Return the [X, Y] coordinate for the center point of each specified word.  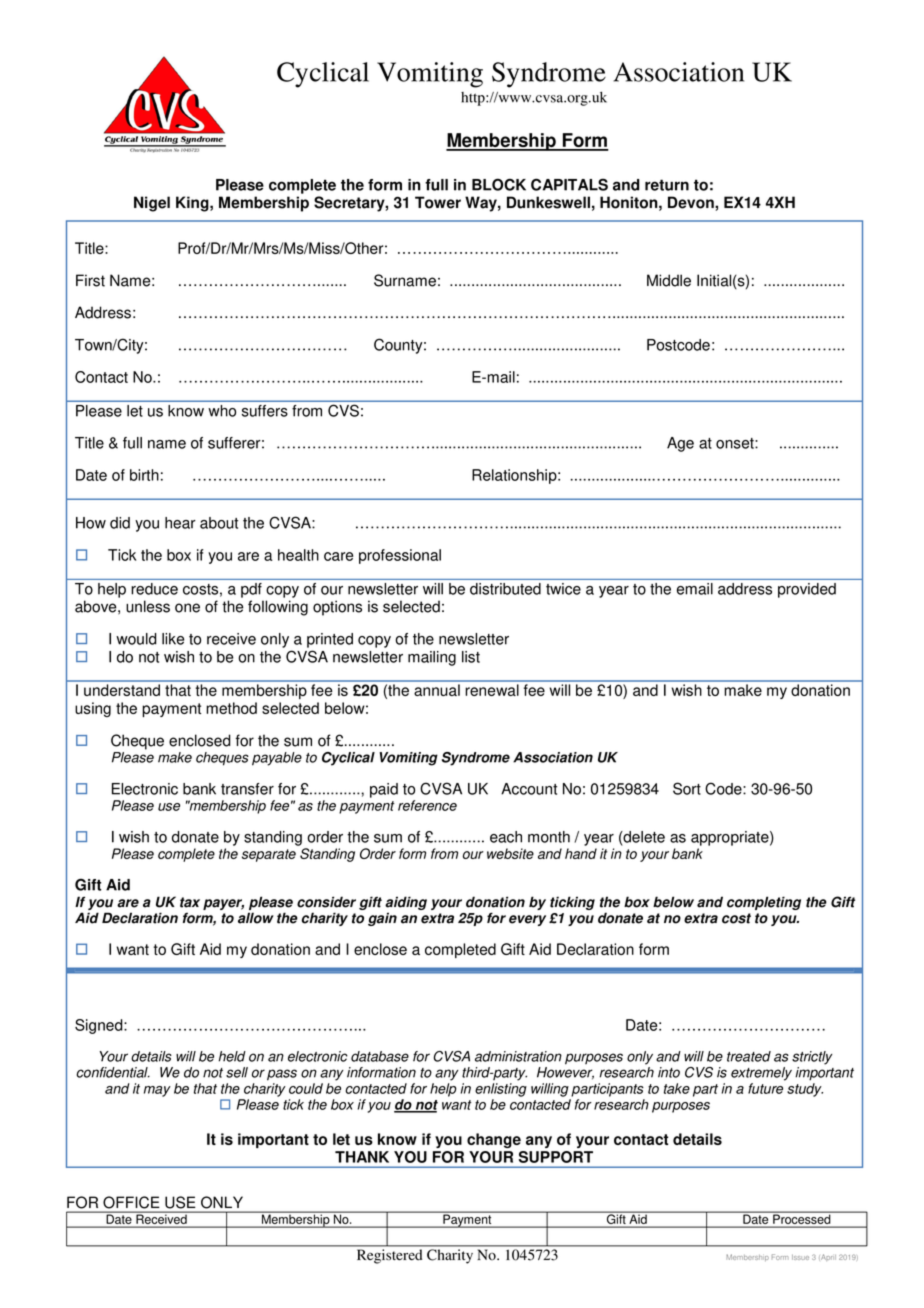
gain [382, 919]
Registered [389, 1256]
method [231, 708]
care [338, 556]
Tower [438, 202]
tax [190, 902]
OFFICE [131, 1202]
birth [144, 475]
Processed [802, 1218]
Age [680, 444]
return [667, 185]
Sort [687, 788]
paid [384, 790]
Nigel [152, 204]
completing [764, 903]
